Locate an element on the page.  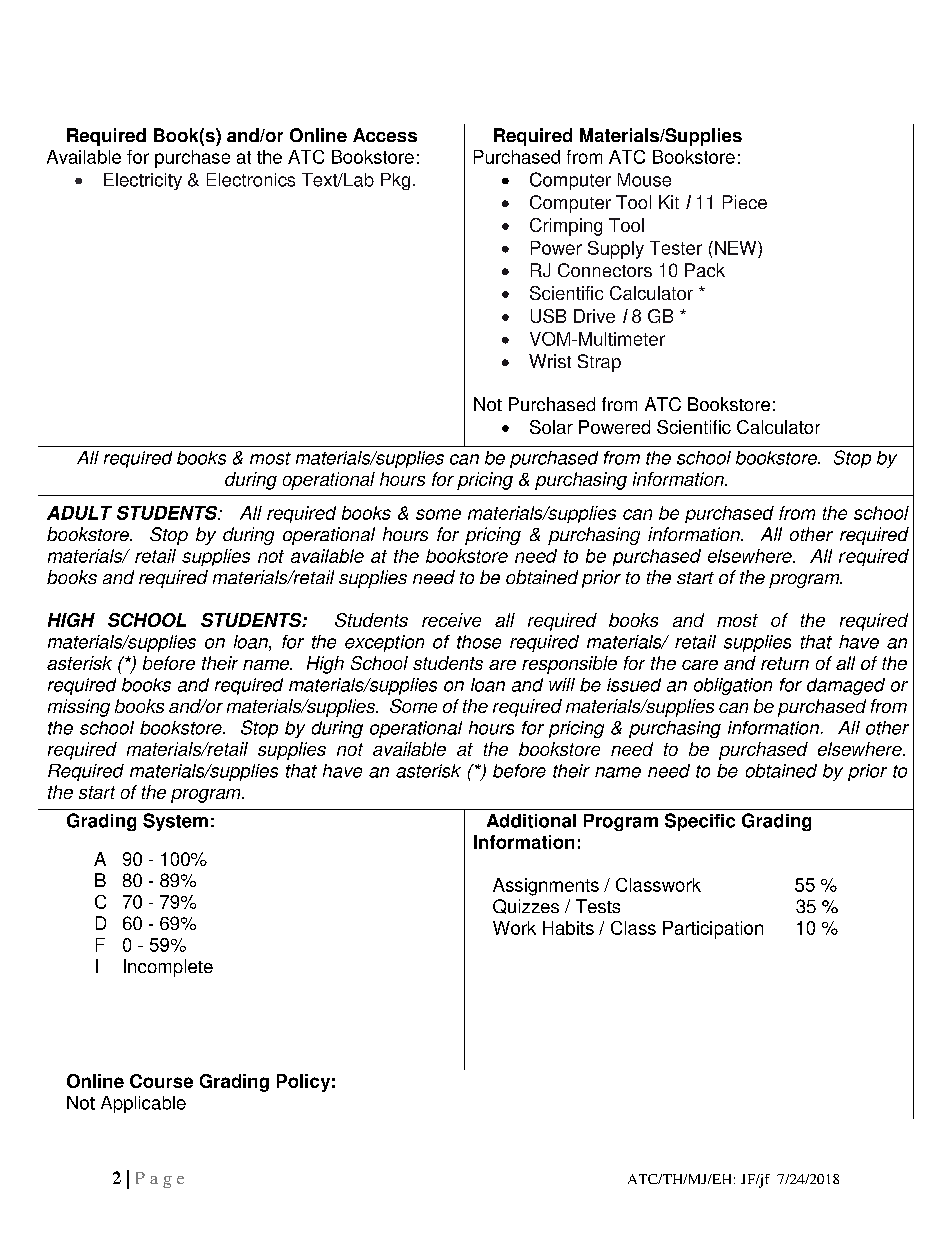
Habits is located at coordinates (568, 928).
